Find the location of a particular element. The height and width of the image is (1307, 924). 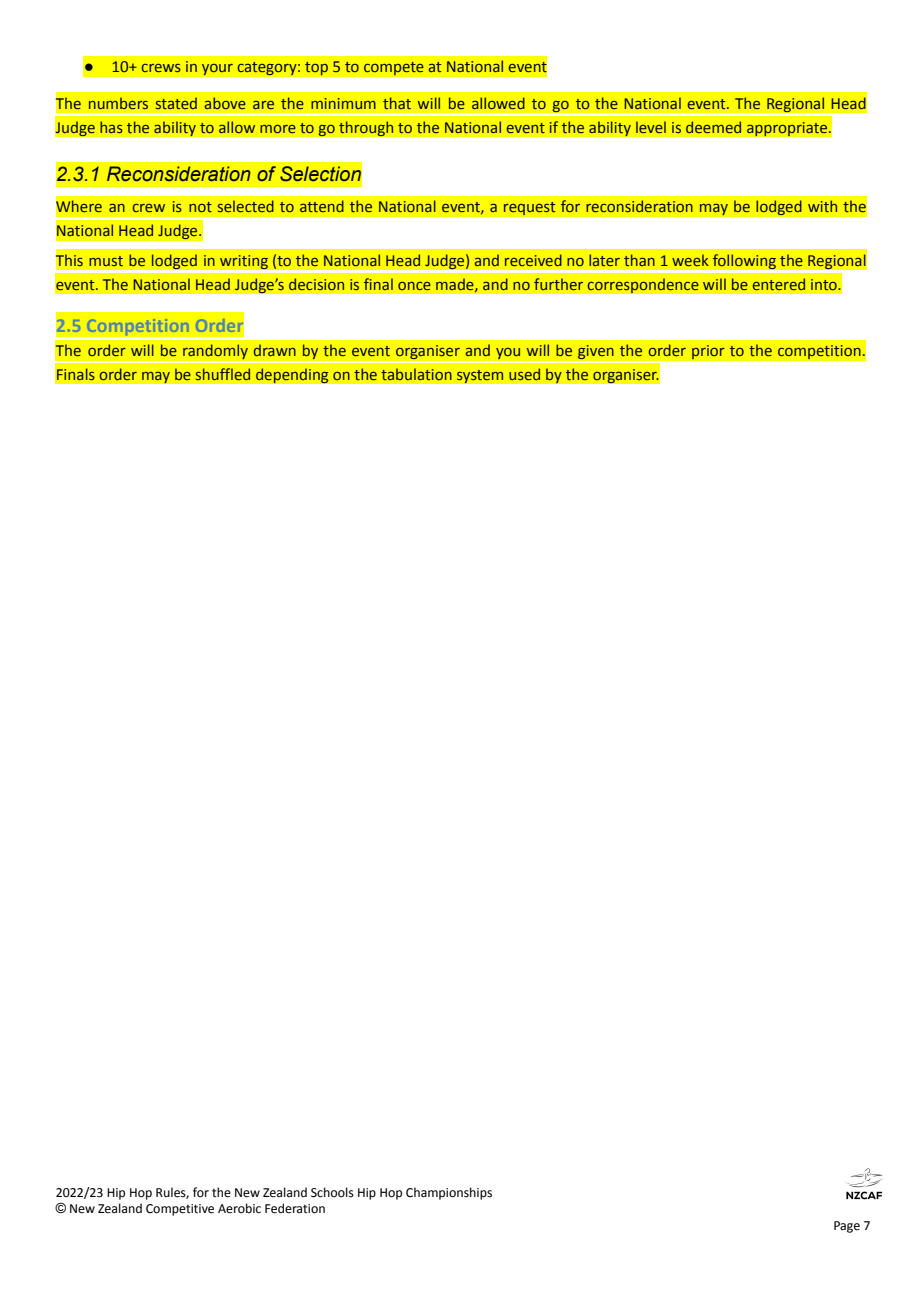

Championships is located at coordinates (449, 1193).
